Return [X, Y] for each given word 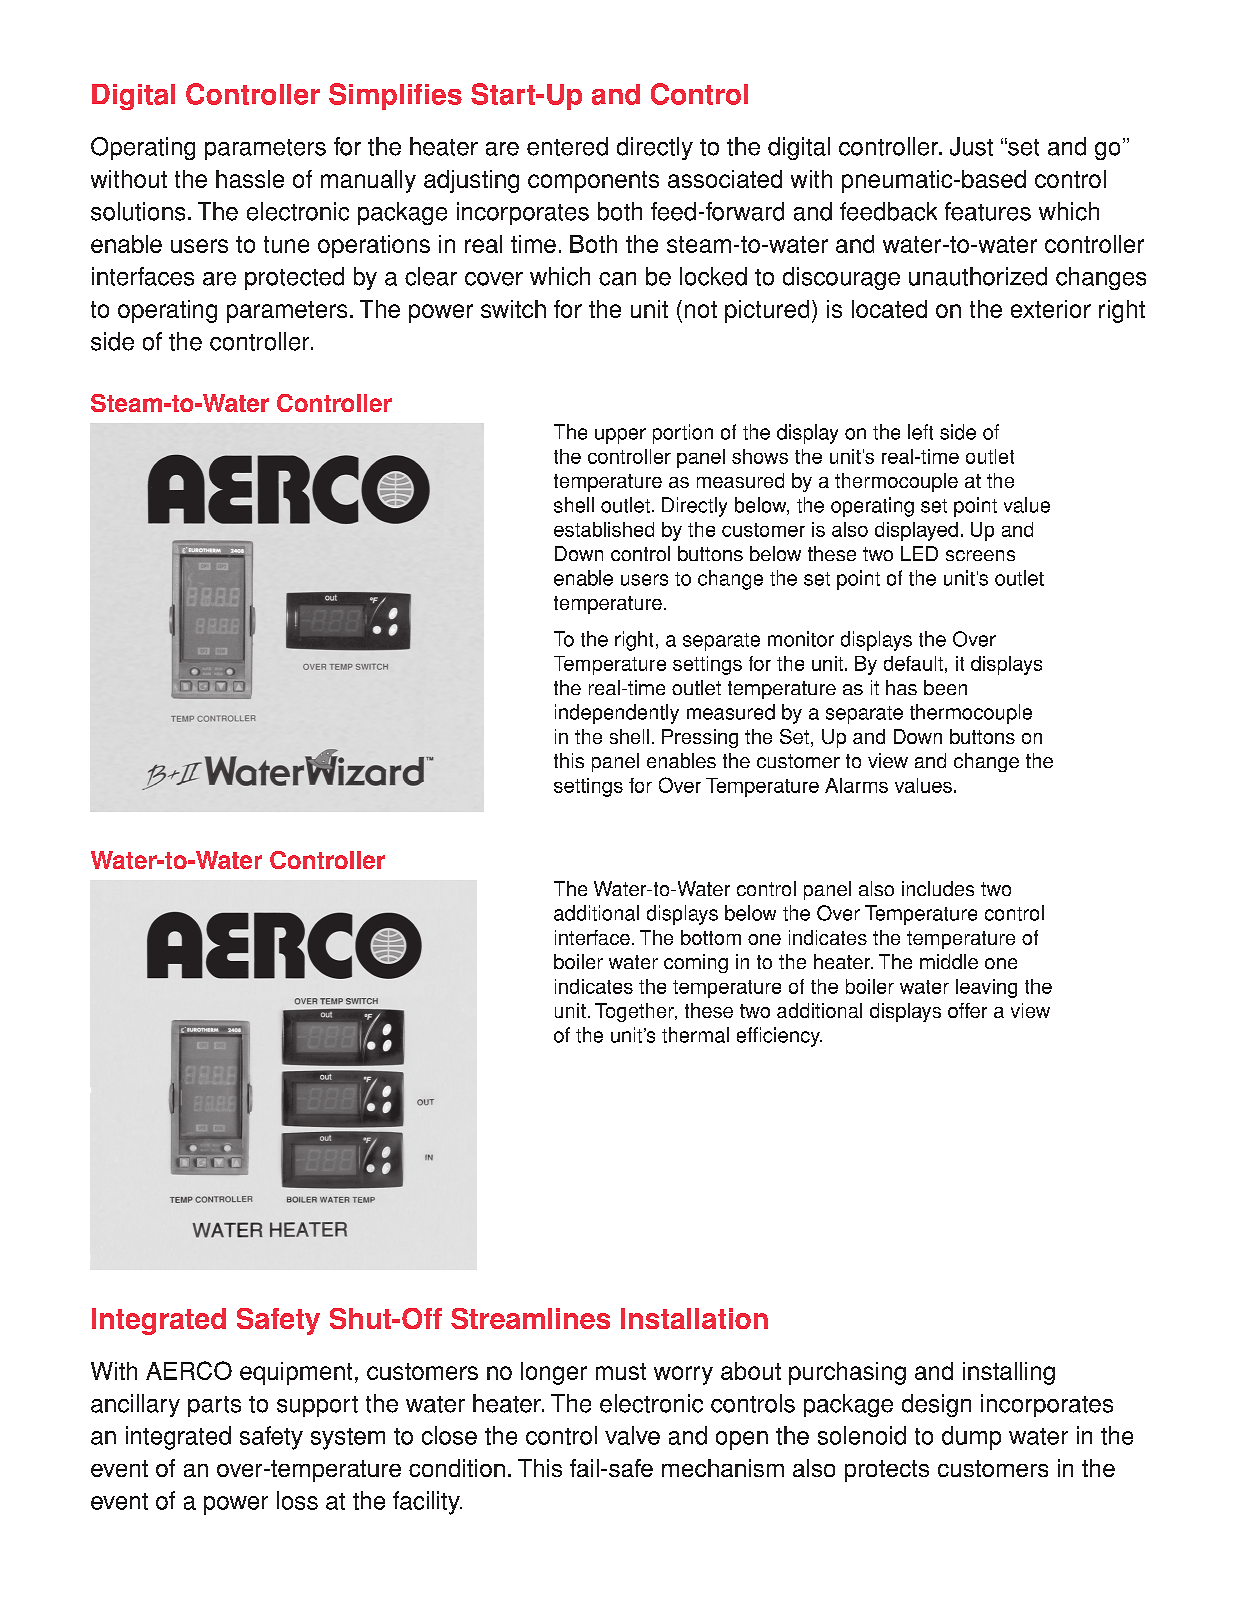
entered [567, 146]
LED [919, 553]
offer [967, 1010]
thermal [695, 1035]
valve [632, 1435]
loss [297, 1500]
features [988, 211]
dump [971, 1438]
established [604, 529]
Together [635, 1012]
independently [617, 714]
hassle [250, 179]
